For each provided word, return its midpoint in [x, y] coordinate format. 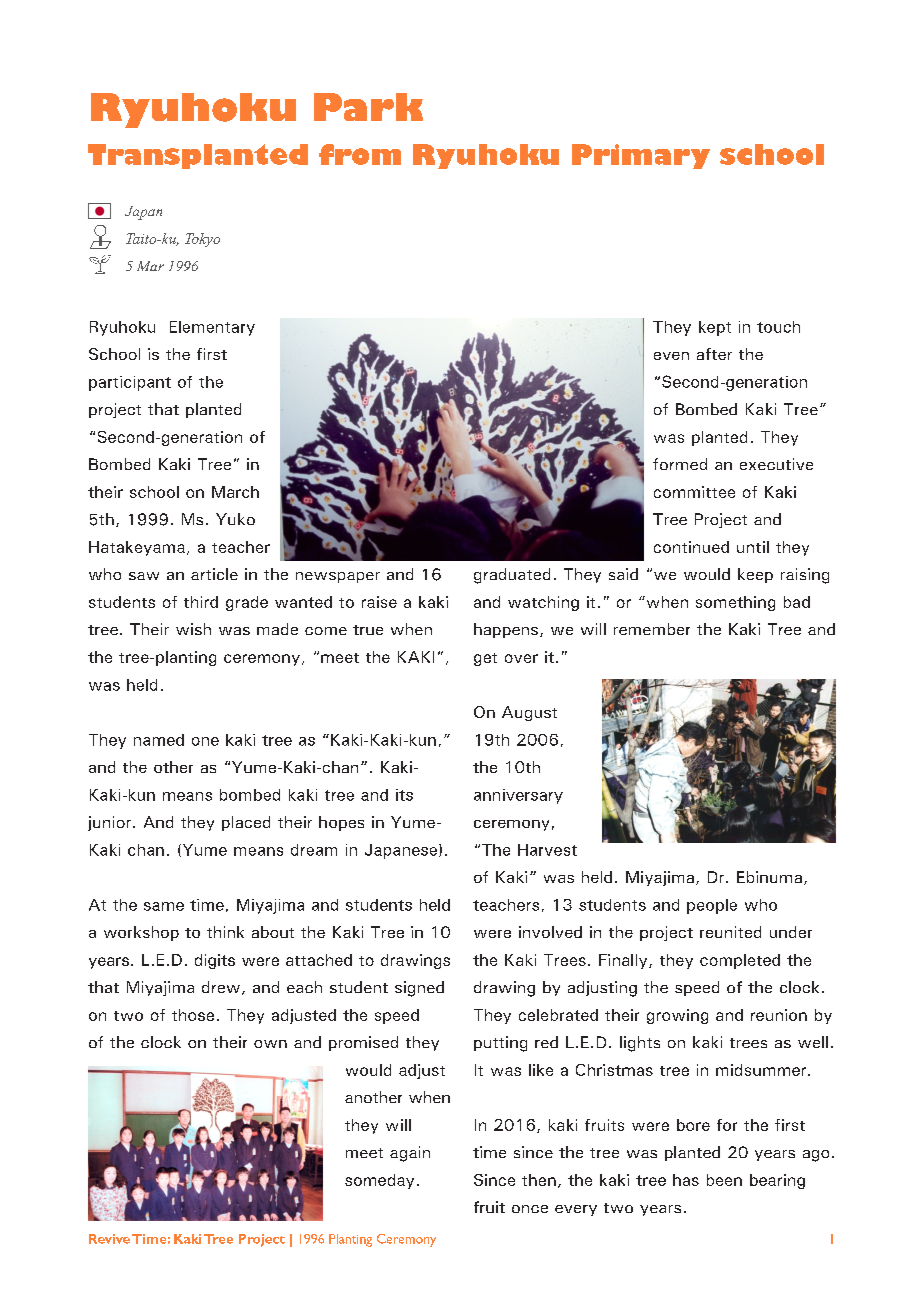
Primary [641, 156]
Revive [109, 1239]
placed [246, 823]
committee [694, 492]
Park [368, 107]
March [235, 492]
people [712, 906]
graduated [512, 576]
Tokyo [202, 240]
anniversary [518, 796]
